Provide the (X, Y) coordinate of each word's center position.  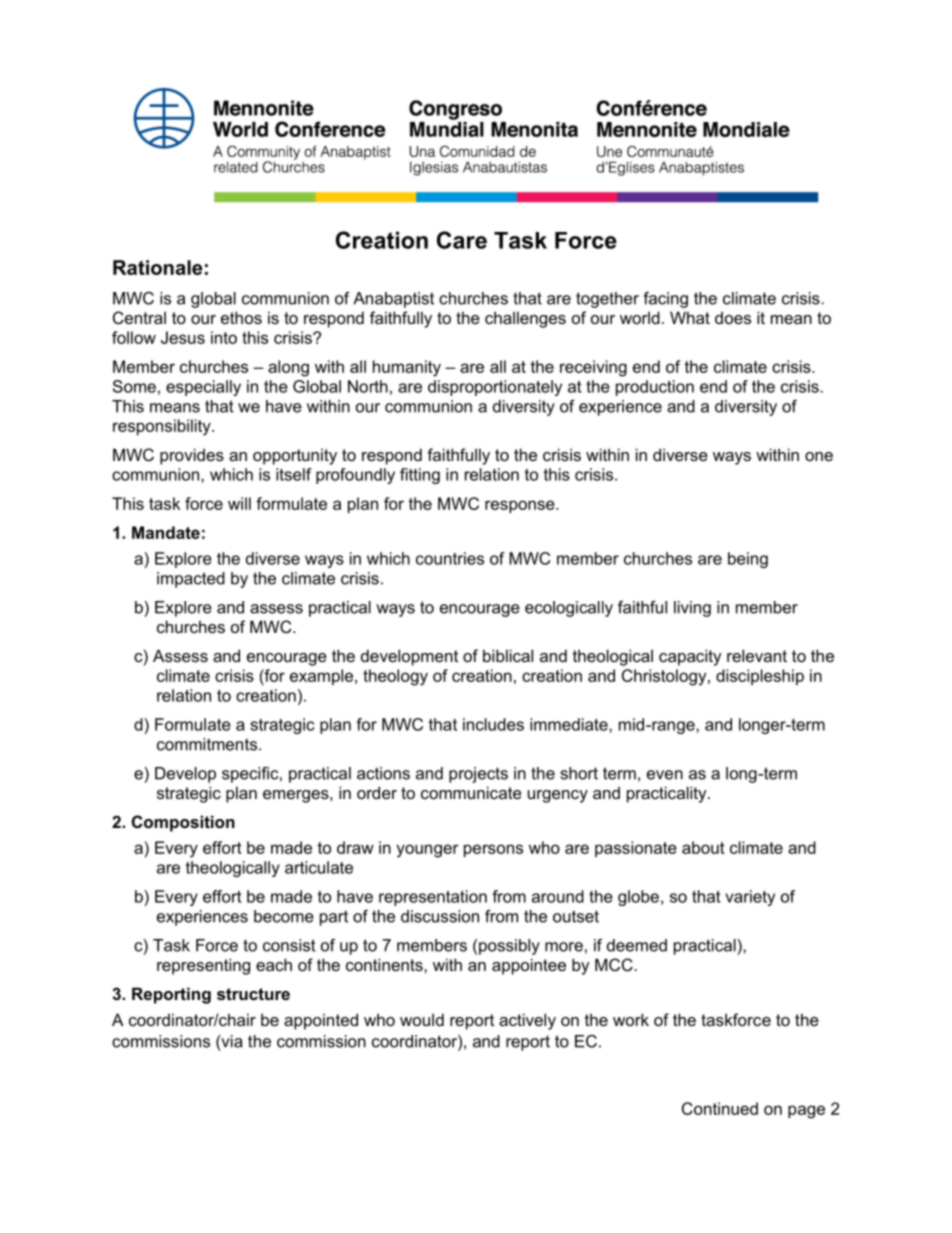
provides (192, 456)
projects (478, 775)
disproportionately (495, 388)
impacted (191, 580)
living (692, 609)
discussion (440, 916)
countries (450, 558)
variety (750, 898)
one (819, 456)
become (284, 916)
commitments (208, 744)
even (665, 775)
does (733, 318)
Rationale (157, 267)
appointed (321, 1021)
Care (462, 240)
